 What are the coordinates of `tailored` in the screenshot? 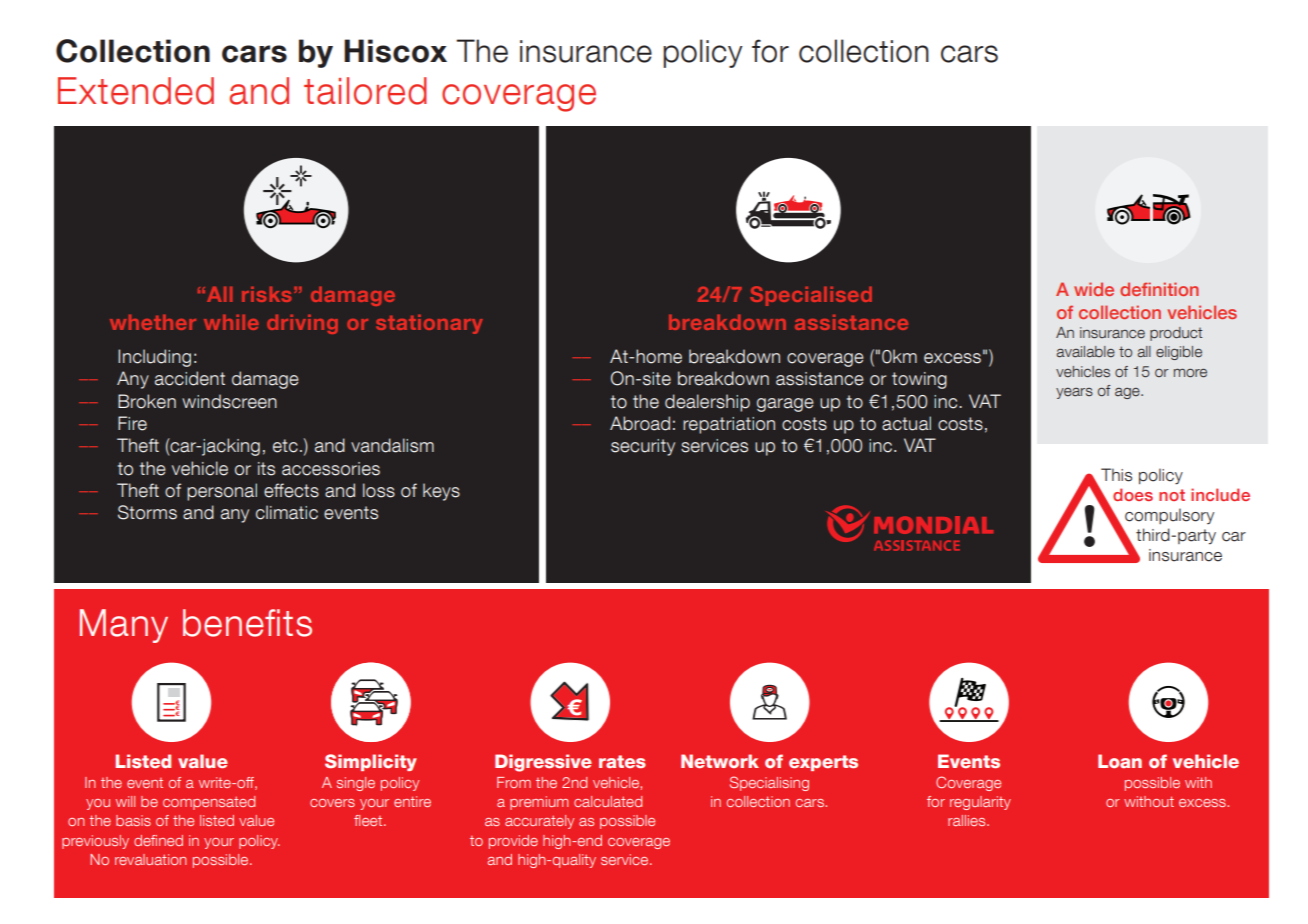 It's located at (365, 91).
